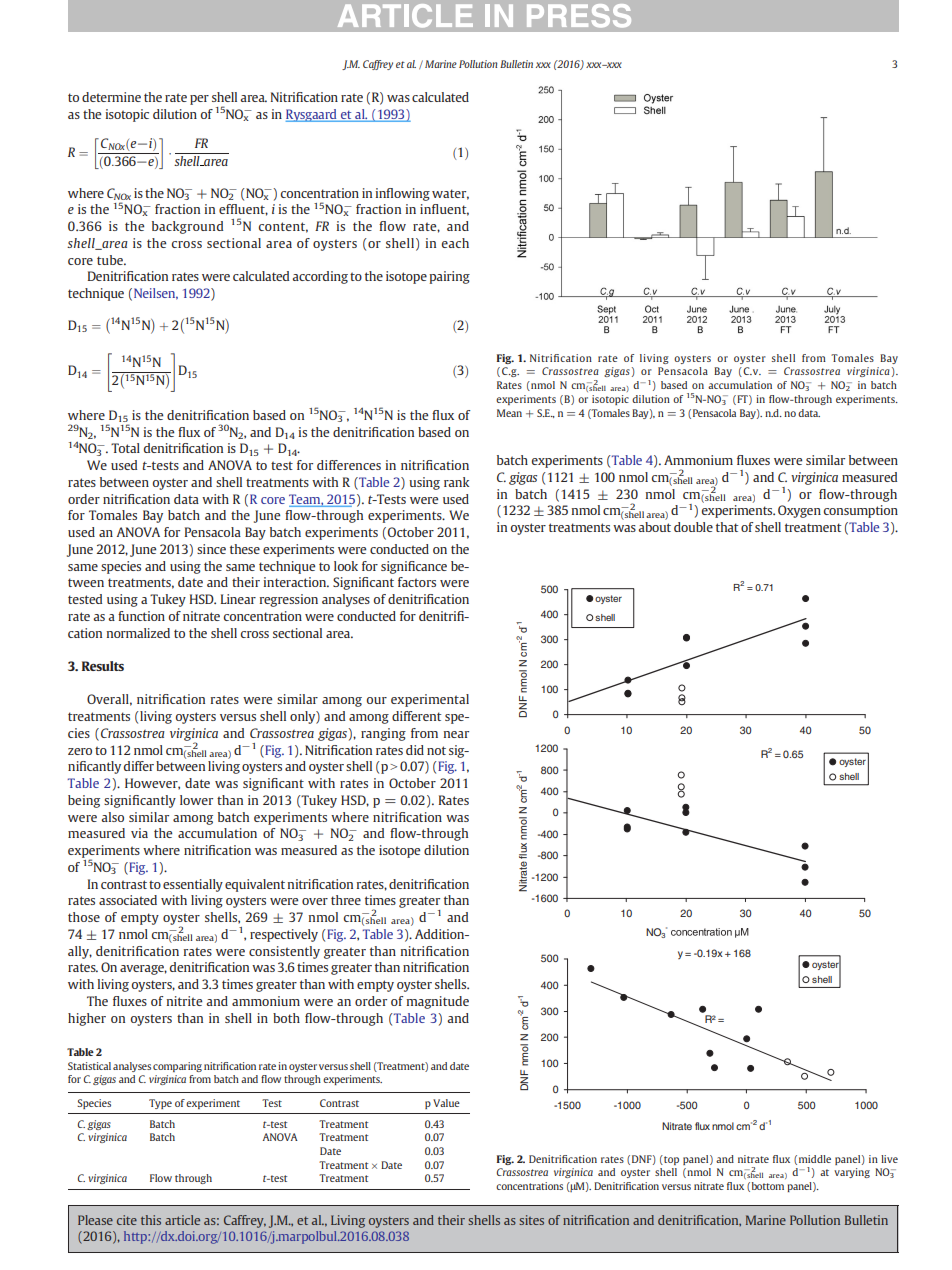 The height and width of the image is (1270, 952). Describe the element at coordinates (111, 97) in the image. I see `determine` at that location.
